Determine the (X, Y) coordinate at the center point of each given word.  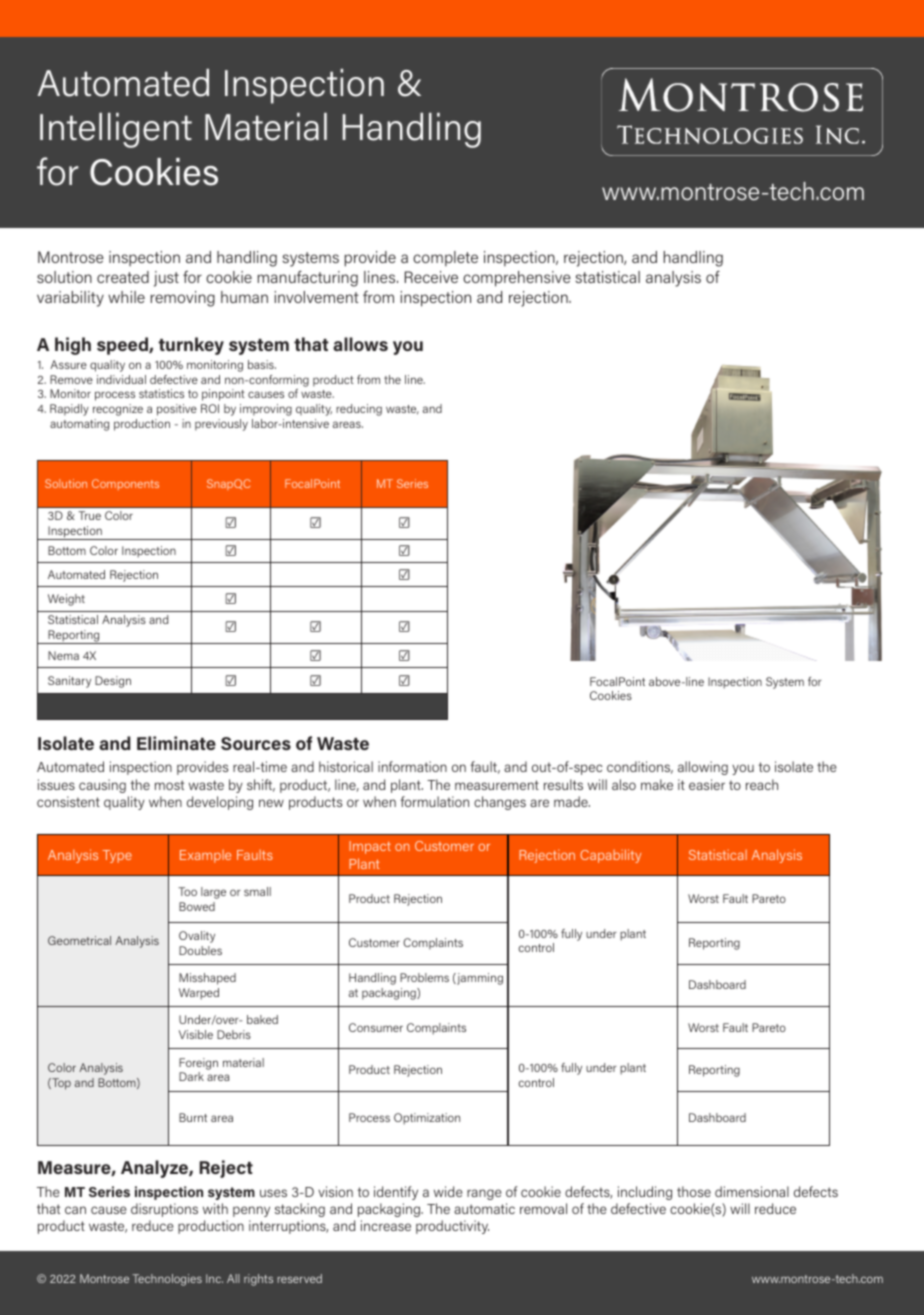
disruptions (164, 1210)
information (412, 766)
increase (386, 1225)
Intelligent (116, 130)
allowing (703, 768)
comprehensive (517, 279)
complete (445, 258)
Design (113, 682)
